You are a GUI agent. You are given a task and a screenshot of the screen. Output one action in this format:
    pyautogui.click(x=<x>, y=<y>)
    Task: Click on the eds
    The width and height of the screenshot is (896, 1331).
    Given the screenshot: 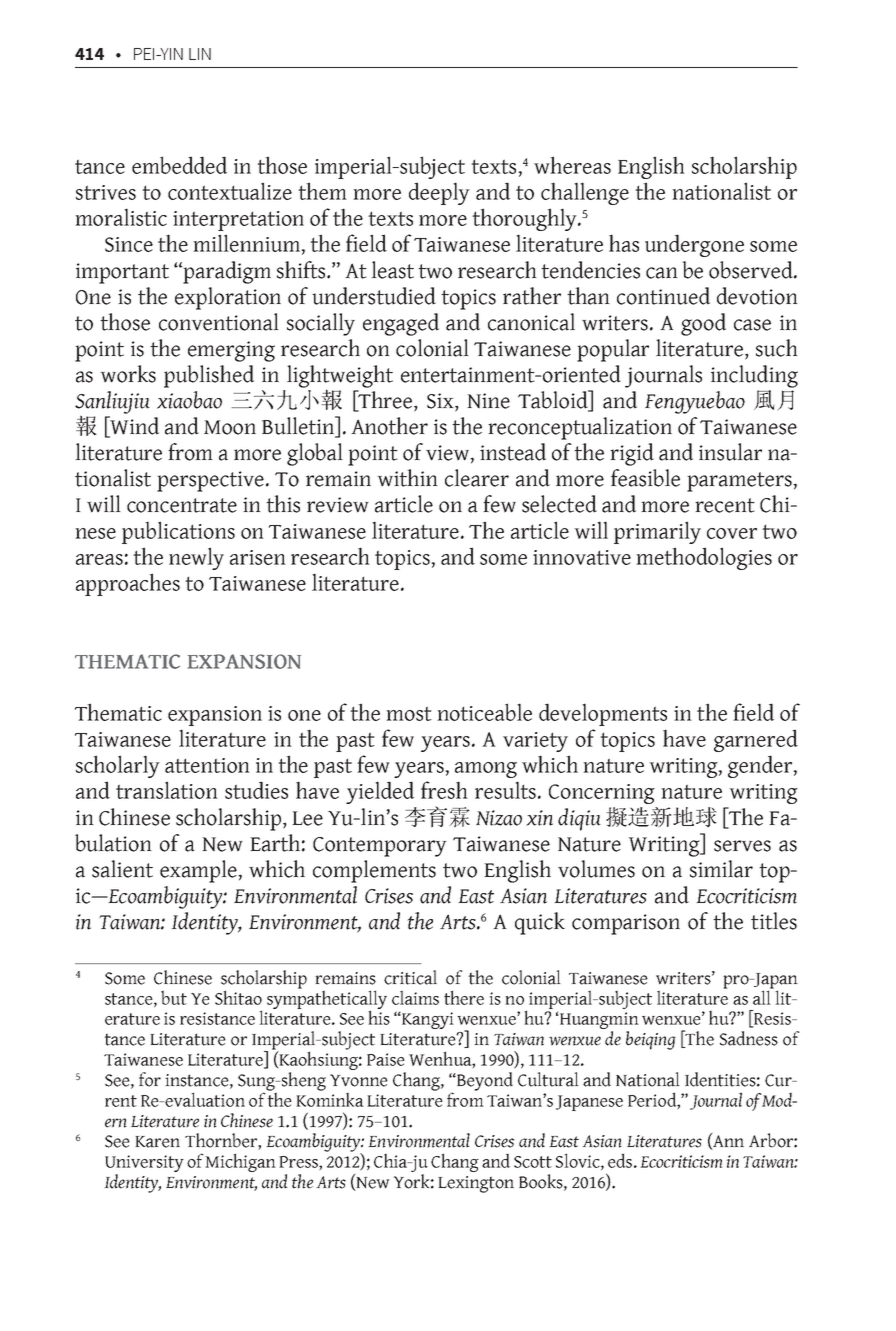 What is the action you would take?
    pyautogui.click(x=620, y=1160)
